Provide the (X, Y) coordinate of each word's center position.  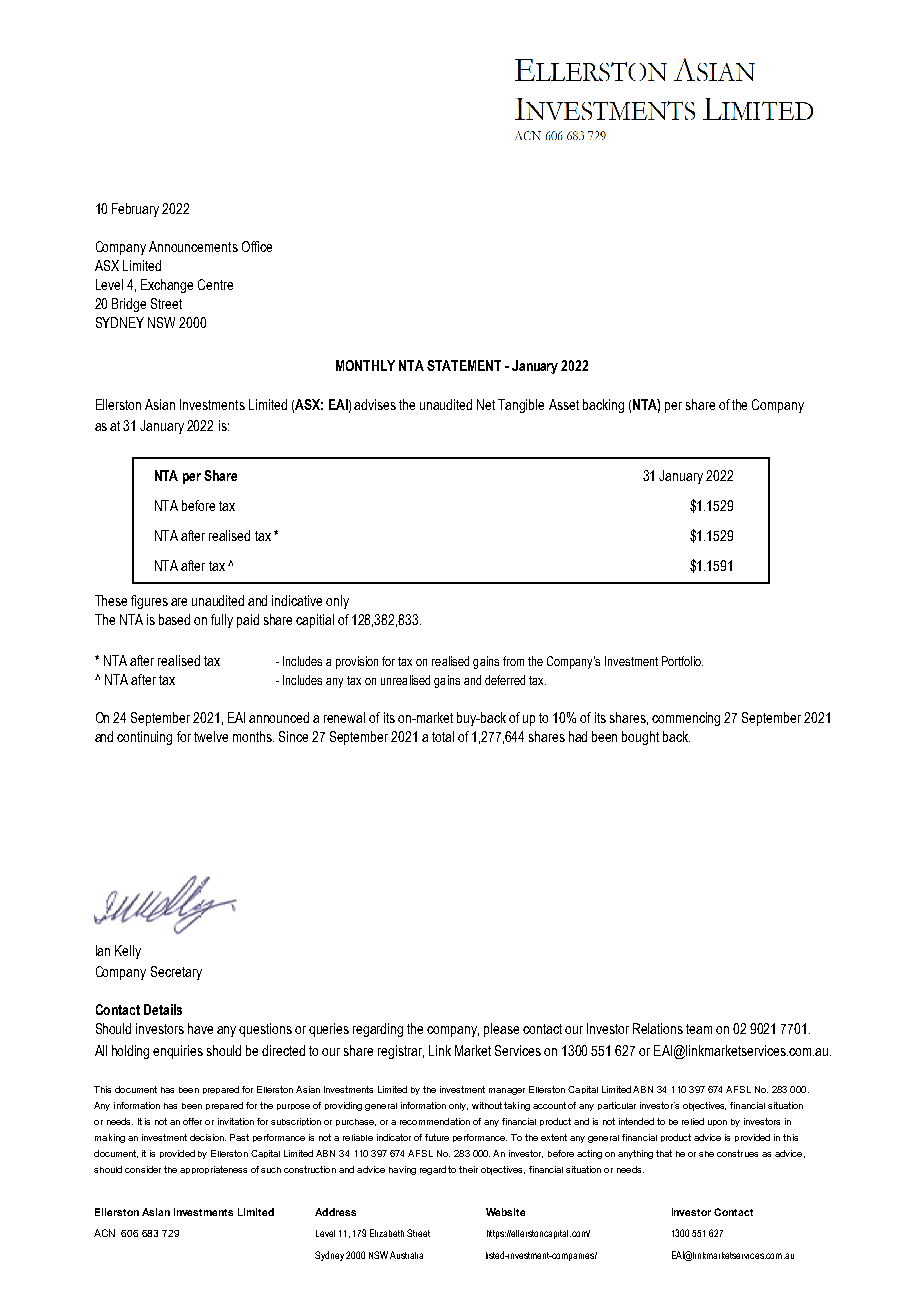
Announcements (193, 246)
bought (640, 738)
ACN (104, 1233)
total (443, 736)
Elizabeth (387, 1233)
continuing (144, 738)
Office (257, 246)
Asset (564, 404)
